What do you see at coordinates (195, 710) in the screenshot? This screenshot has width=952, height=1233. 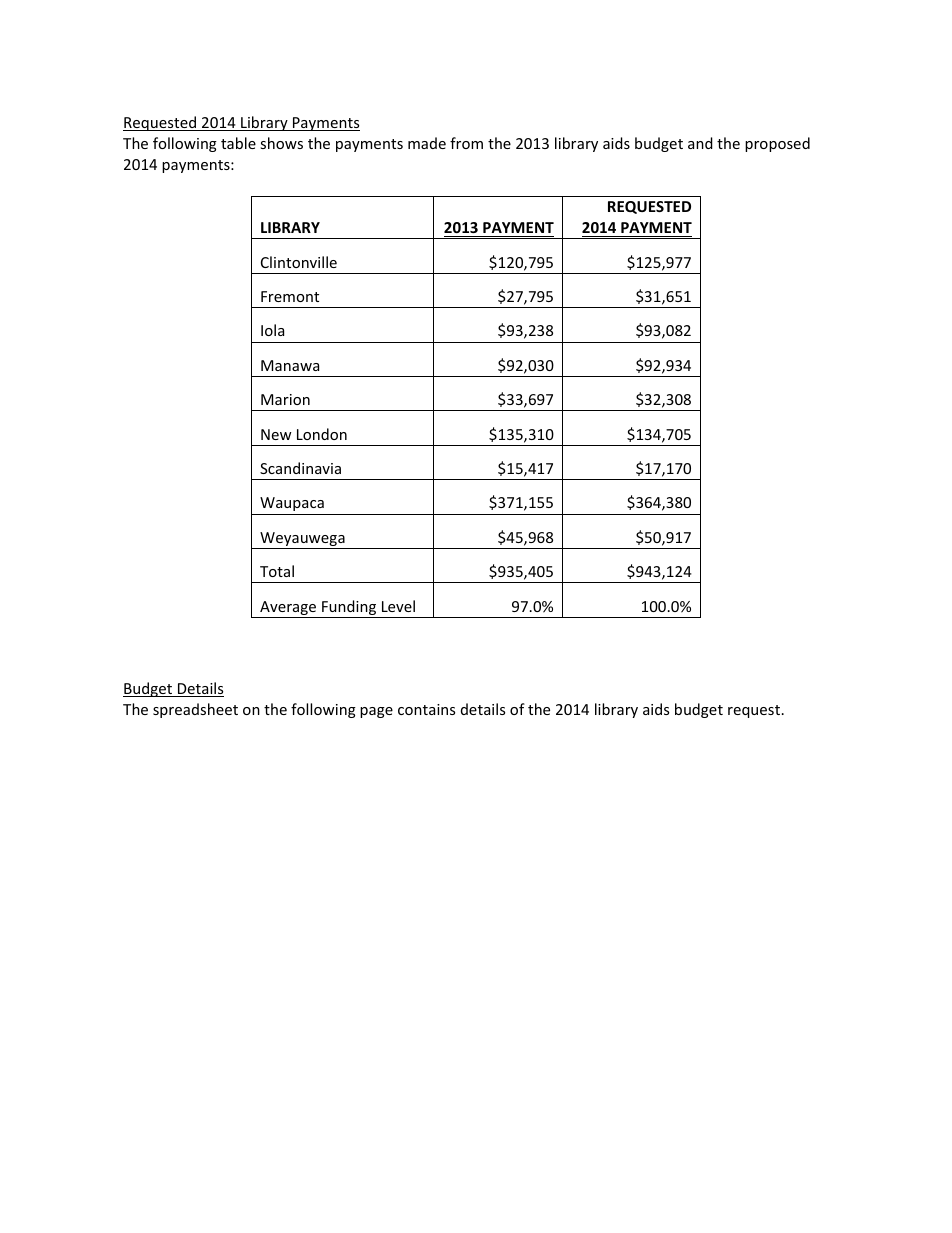 I see `spreadsheet` at bounding box center [195, 710].
